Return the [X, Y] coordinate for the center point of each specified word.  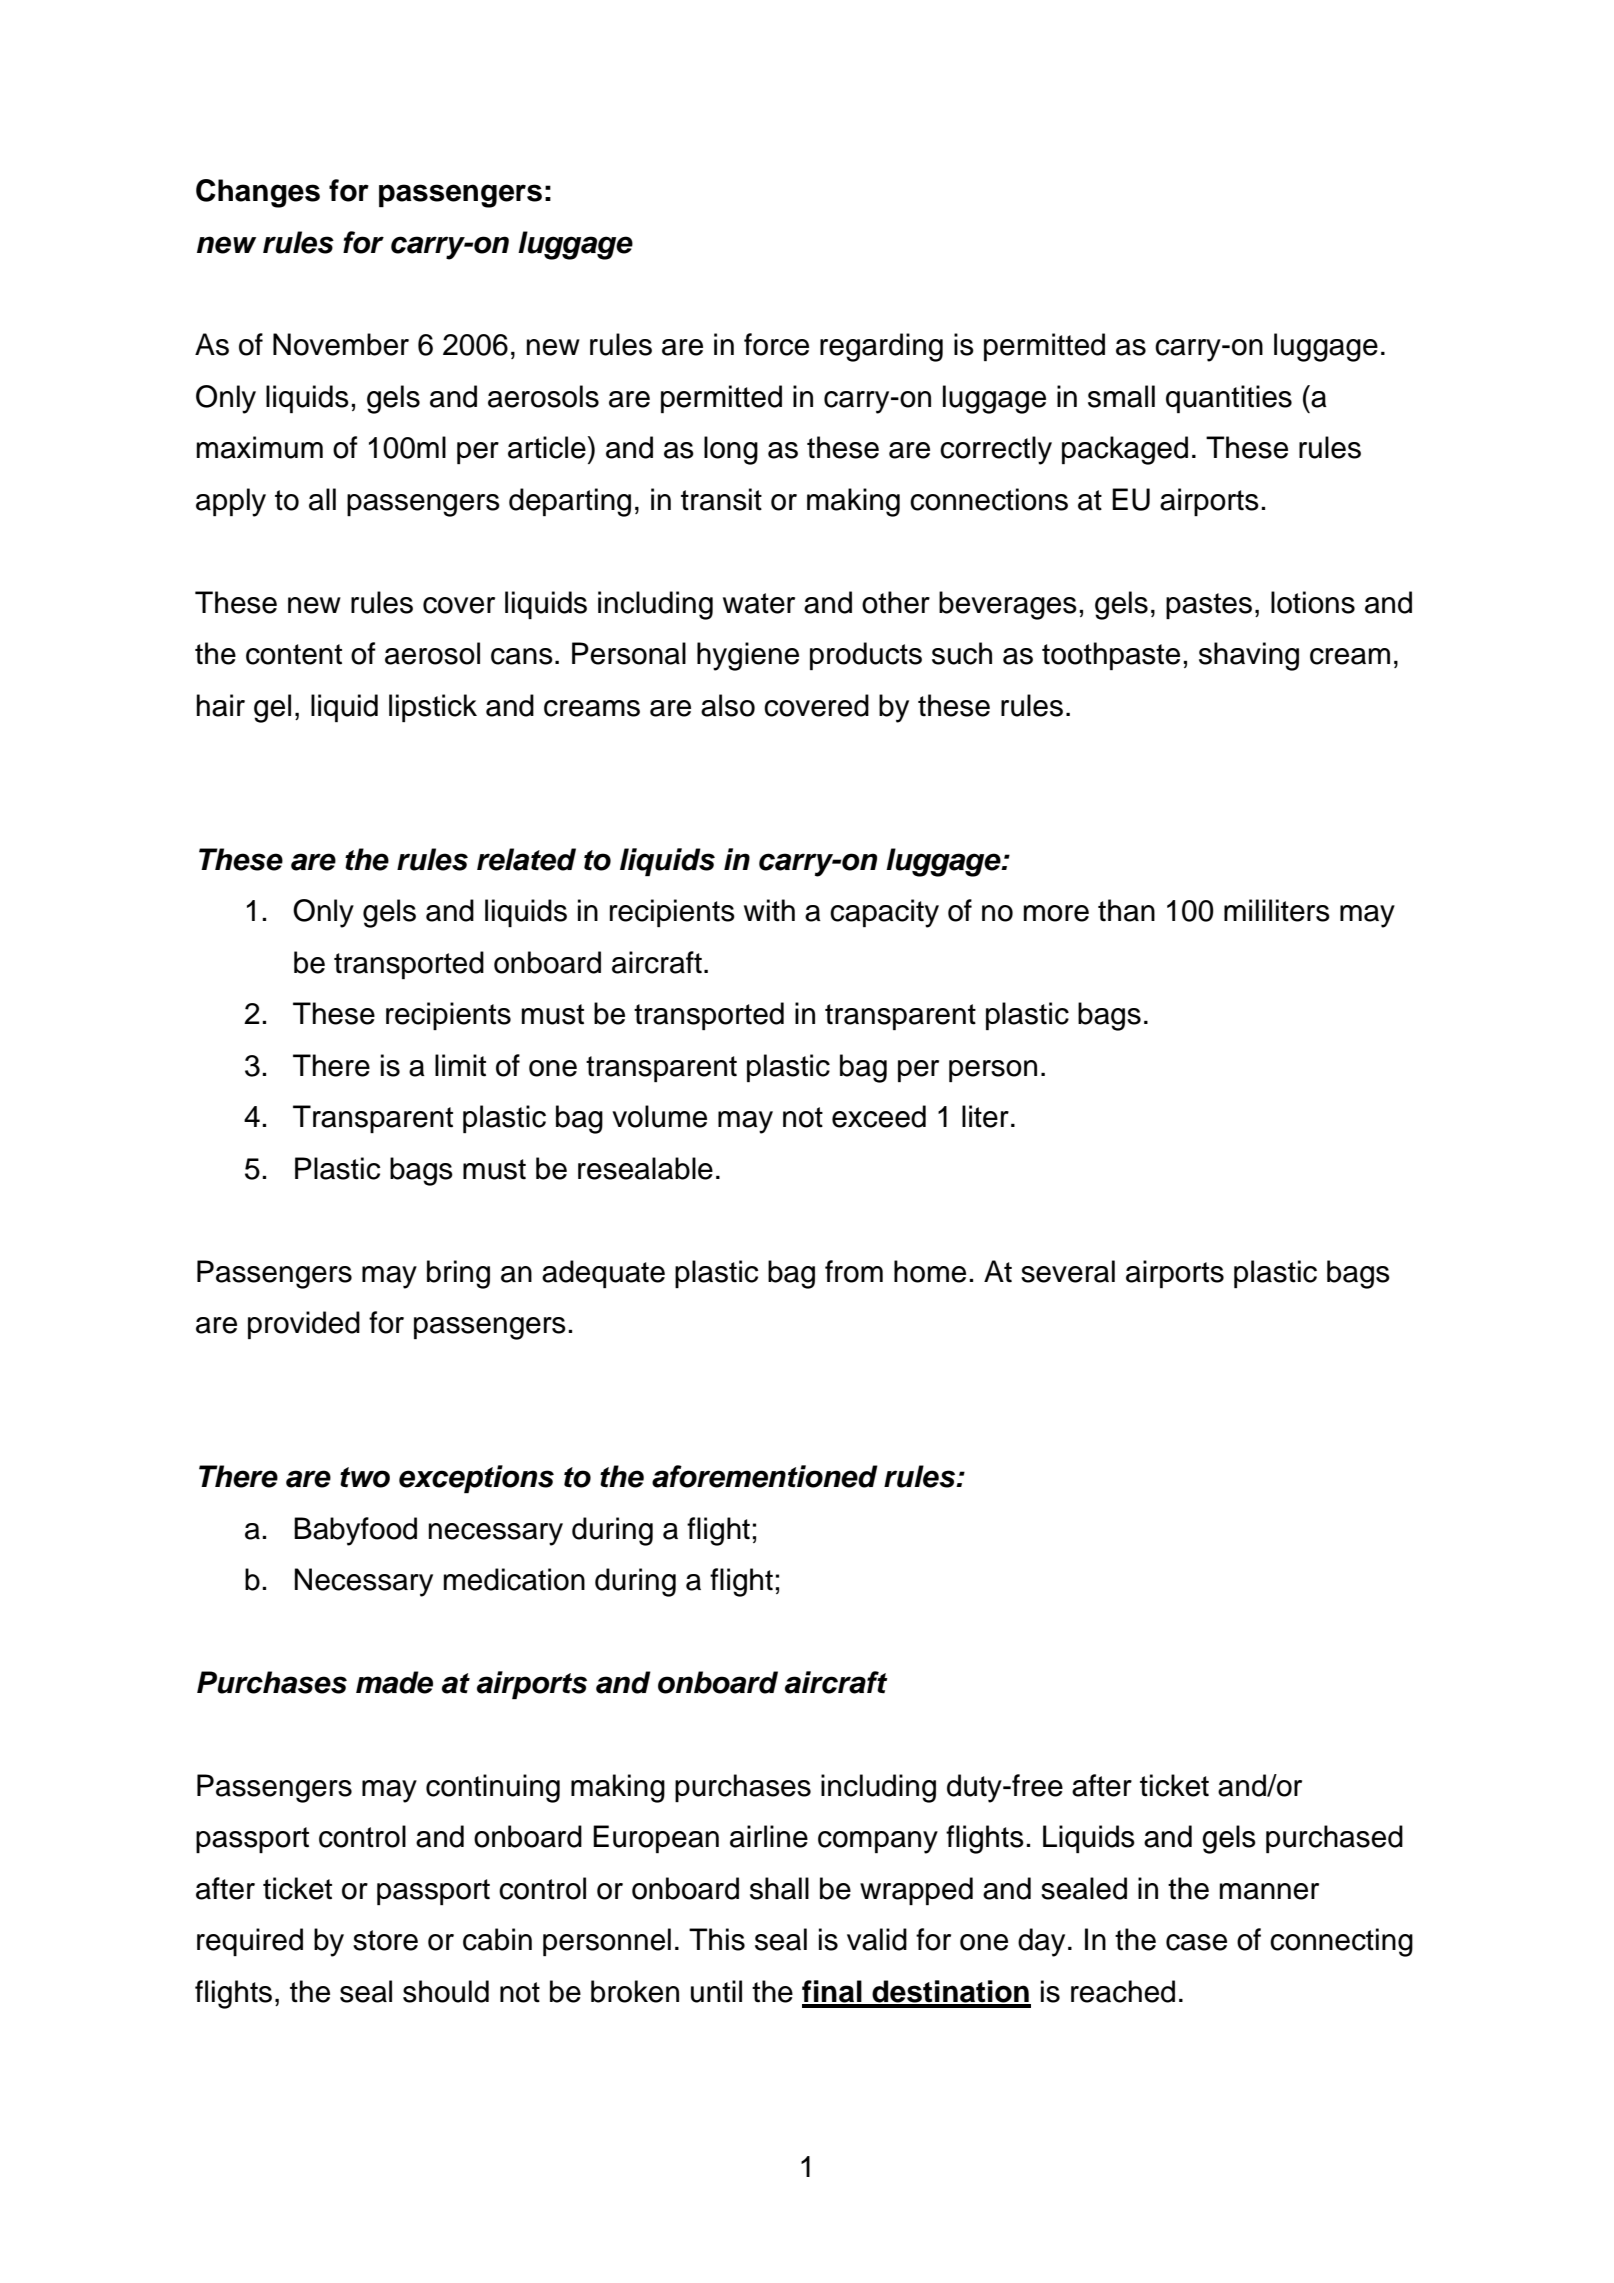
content [294, 654]
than [1126, 910]
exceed [879, 1116]
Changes [258, 193]
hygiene [748, 656]
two [365, 1477]
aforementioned [765, 1476]
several [1068, 1271]
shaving [1249, 656]
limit [460, 1065]
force [776, 344]
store [385, 1940]
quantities [1229, 399]
